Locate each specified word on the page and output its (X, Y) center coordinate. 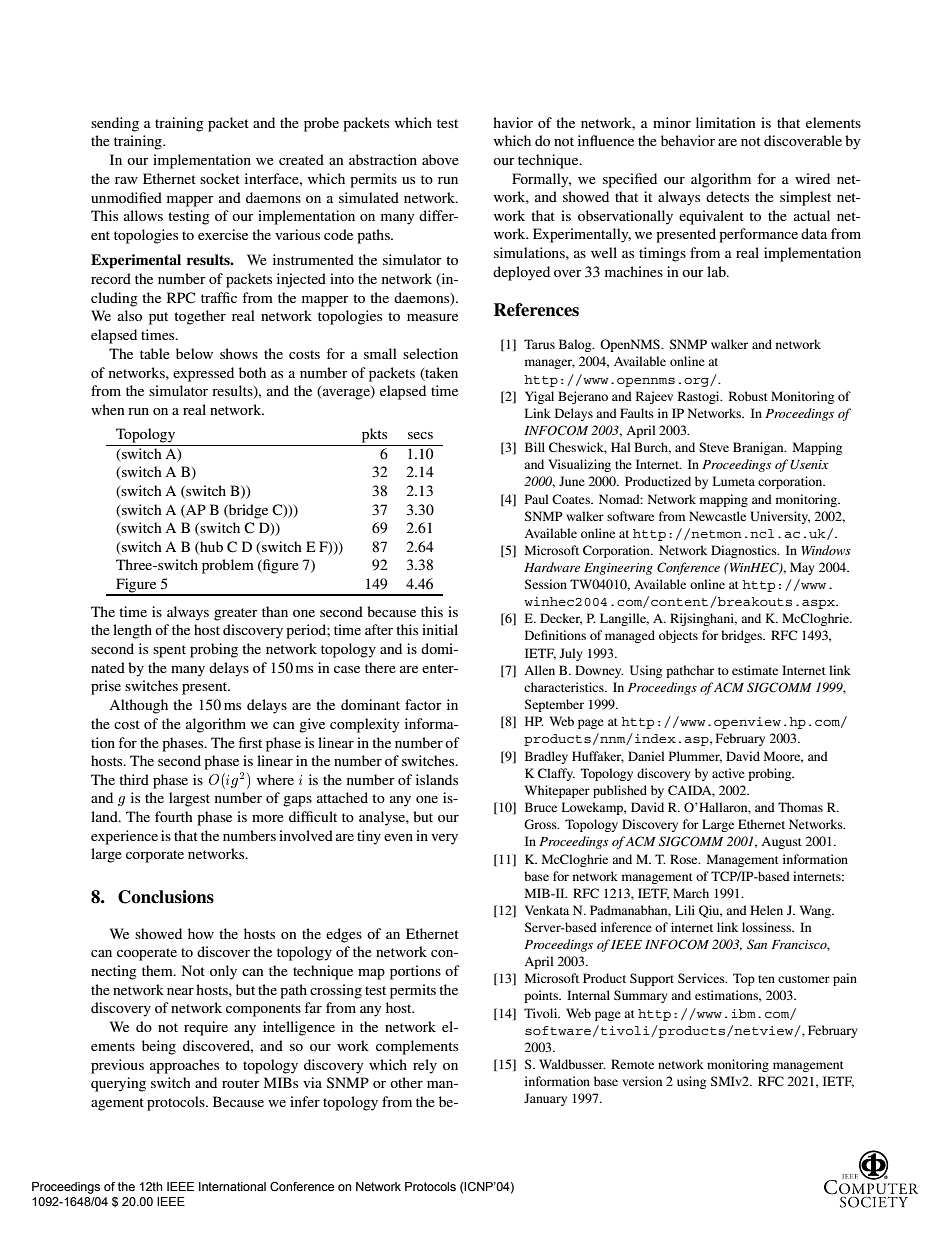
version (642, 1081)
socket (220, 178)
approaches (184, 1066)
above (440, 159)
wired (812, 178)
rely (425, 1066)
